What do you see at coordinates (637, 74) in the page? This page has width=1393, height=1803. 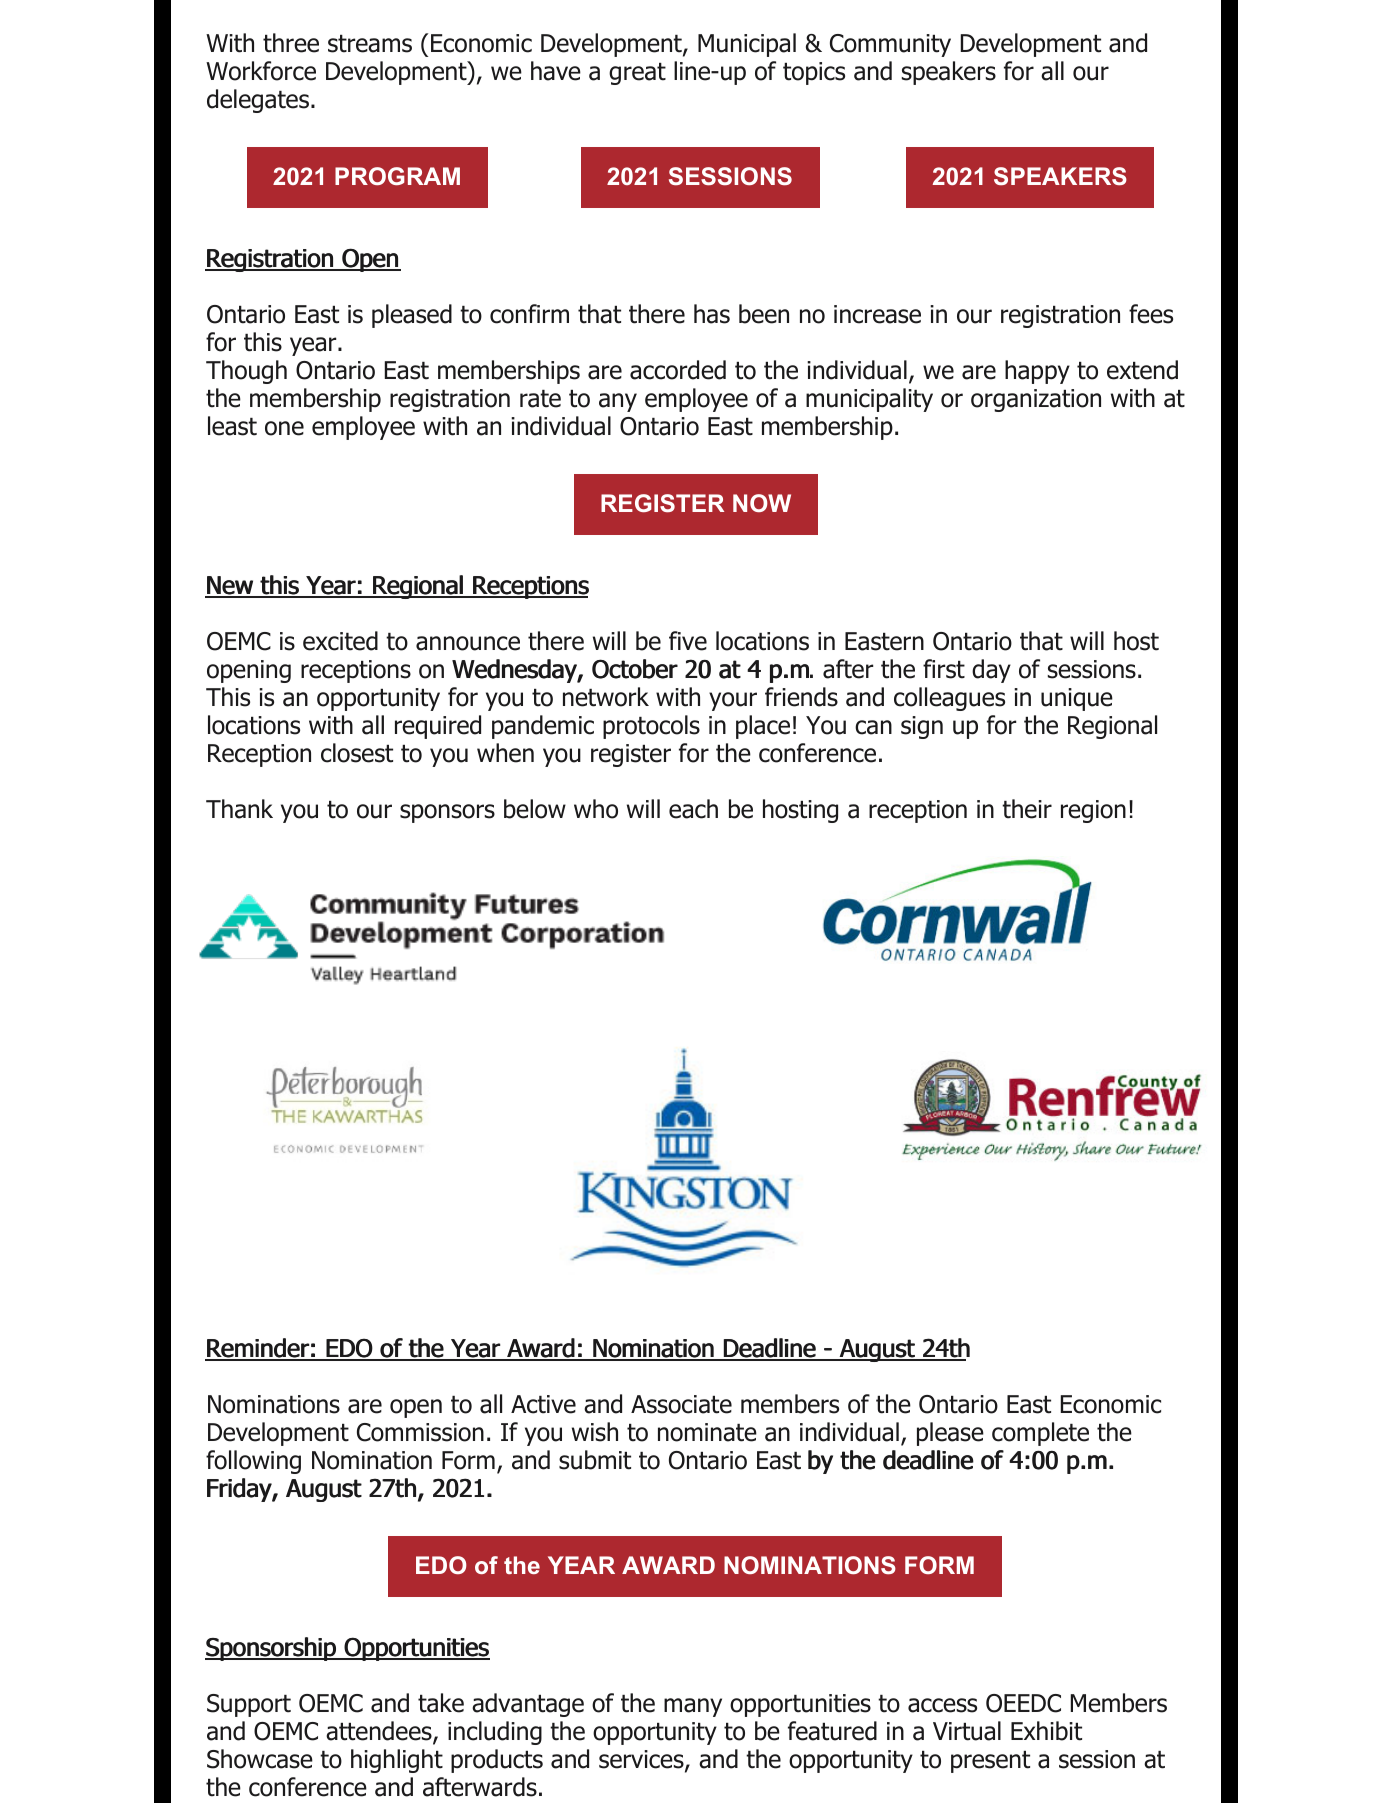 I see `great` at bounding box center [637, 74].
